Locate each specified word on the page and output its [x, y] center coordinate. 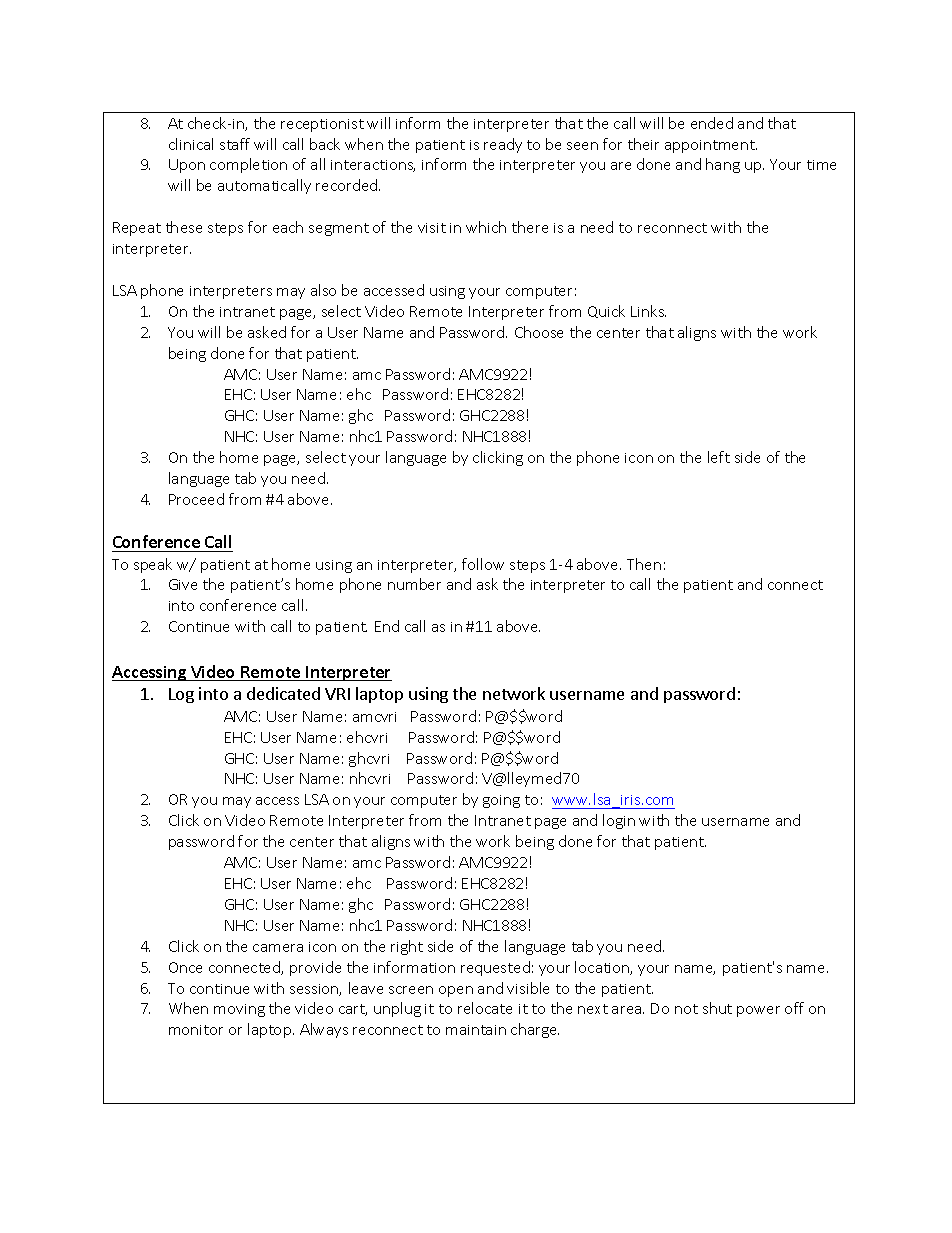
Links [648, 311]
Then [644, 564]
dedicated [283, 693]
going [501, 801]
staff [235, 144]
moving [239, 1010]
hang [723, 165]
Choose [539, 332]
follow [483, 564]
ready [503, 145]
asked [267, 332]
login [619, 821]
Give [183, 584]
